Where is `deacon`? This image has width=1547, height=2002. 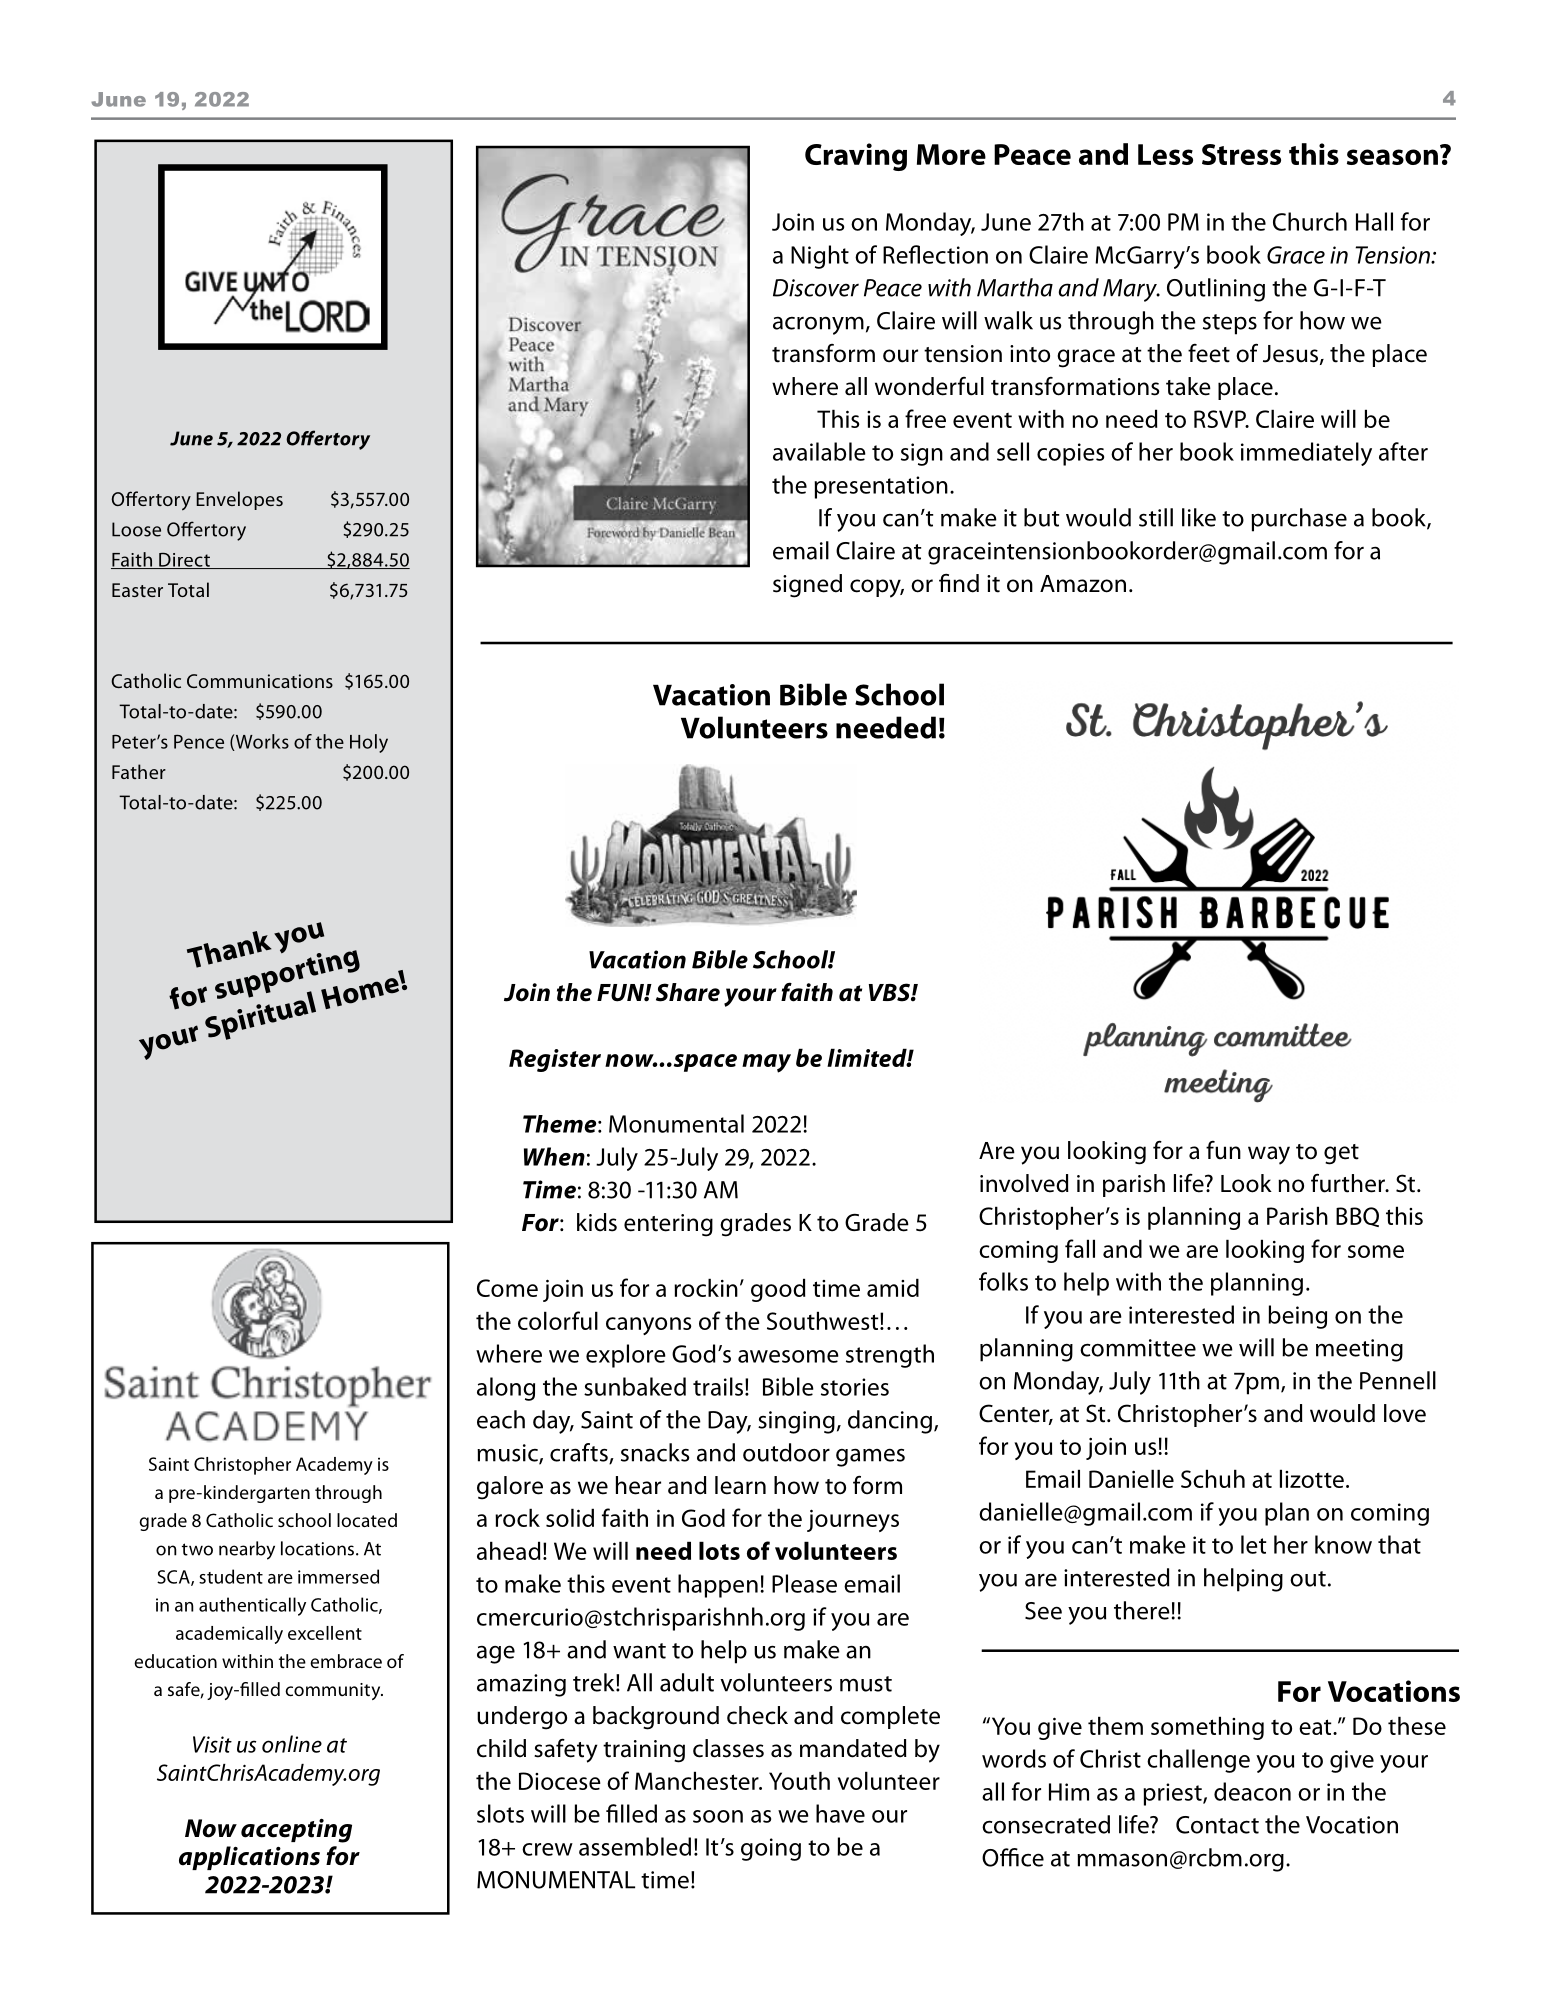 deacon is located at coordinates (1252, 1791).
